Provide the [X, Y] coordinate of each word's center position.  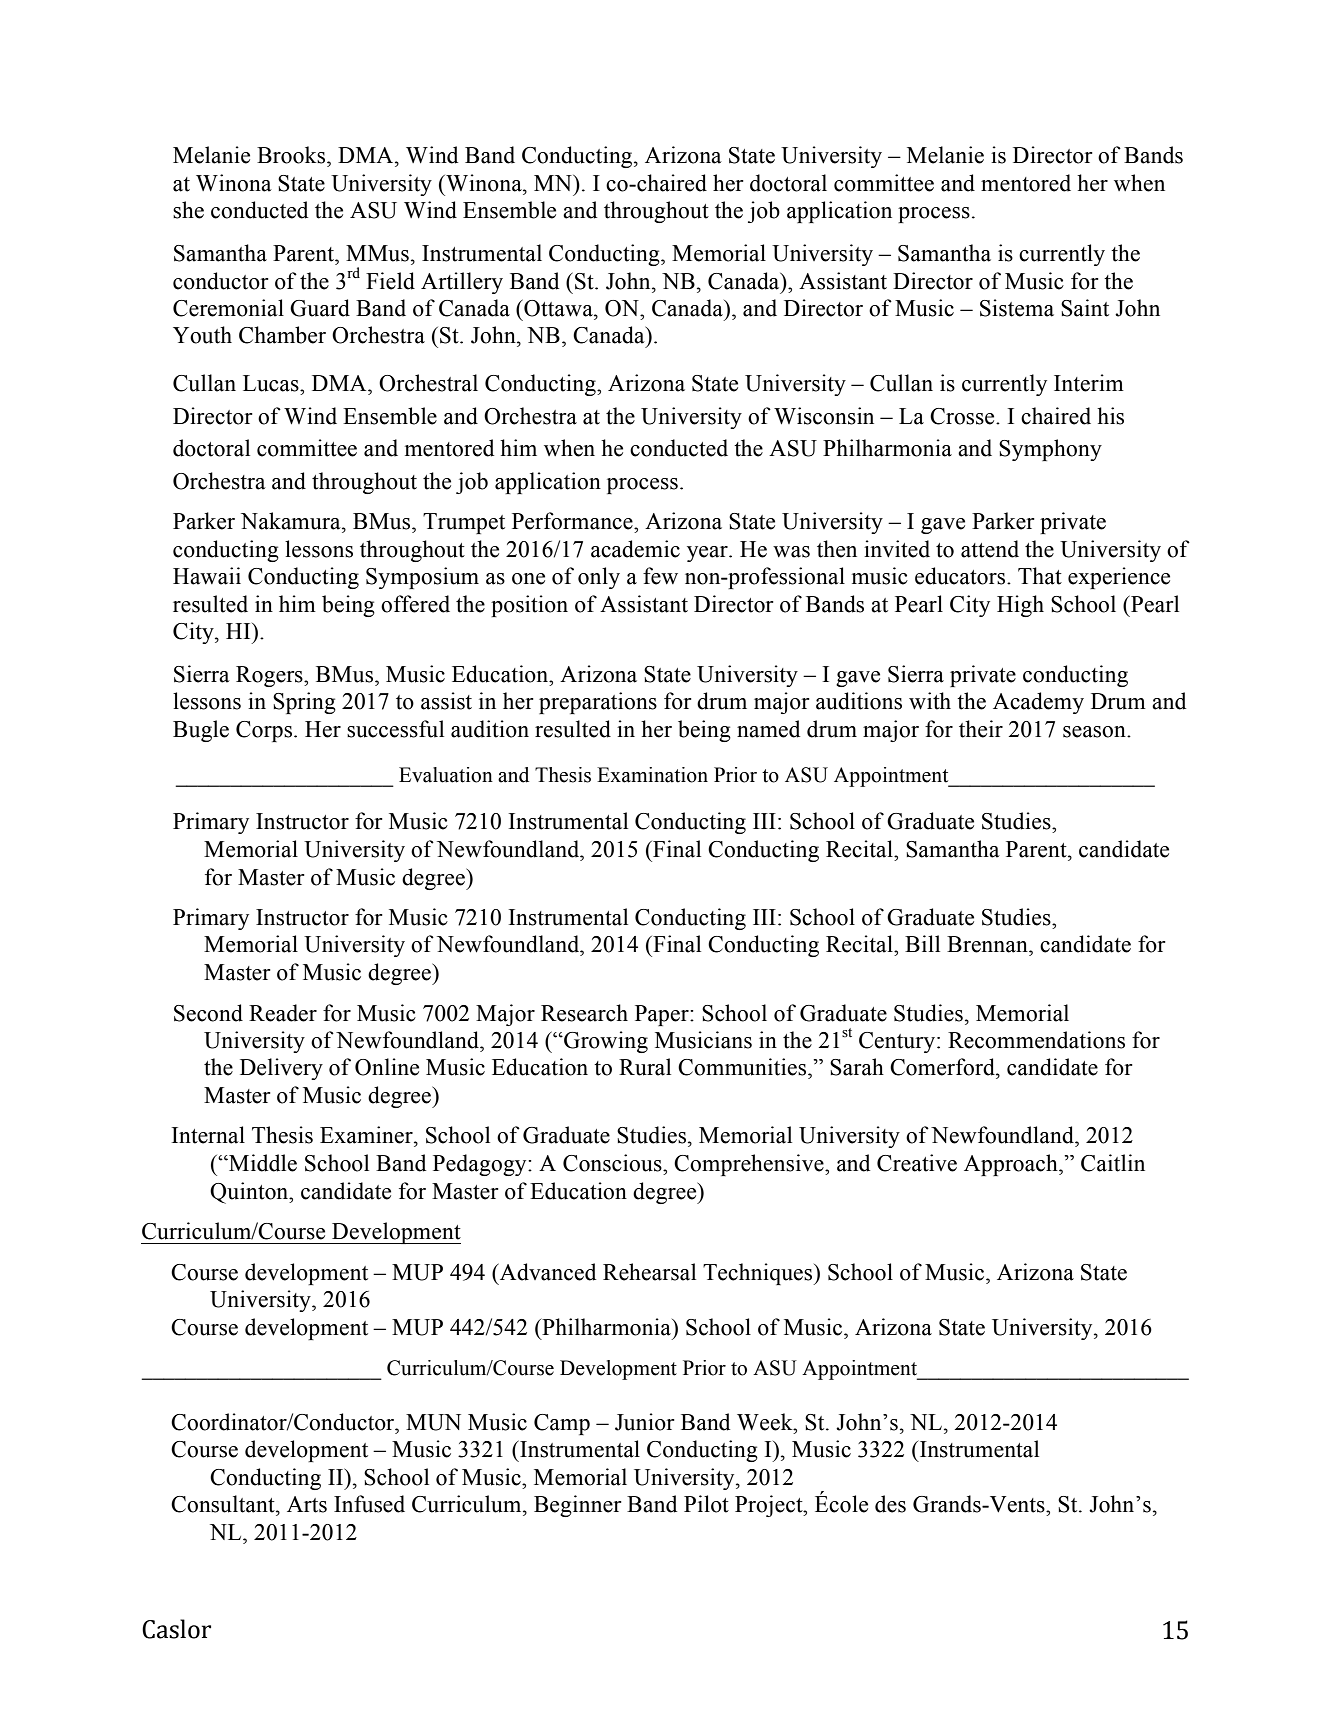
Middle [262, 1163]
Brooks [292, 155]
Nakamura [292, 521]
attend [990, 549]
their [981, 729]
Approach [1012, 1165]
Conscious [613, 1163]
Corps [264, 731]
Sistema [1017, 308]
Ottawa [558, 308]
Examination [652, 775]
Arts [307, 1504]
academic [635, 549]
